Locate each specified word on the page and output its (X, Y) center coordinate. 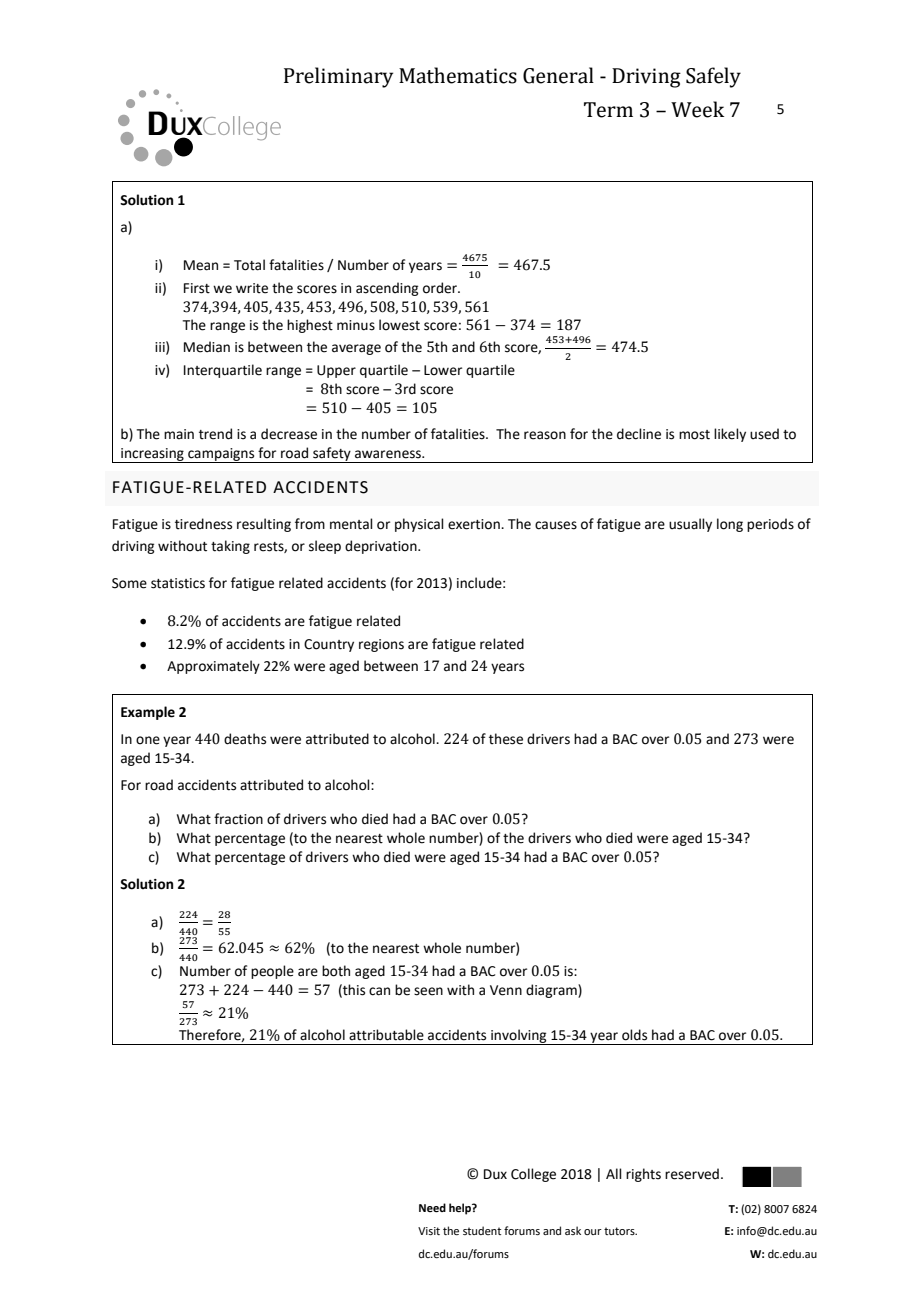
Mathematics (458, 75)
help (461, 1209)
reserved (692, 1174)
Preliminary (338, 77)
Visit (429, 1231)
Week (697, 109)
